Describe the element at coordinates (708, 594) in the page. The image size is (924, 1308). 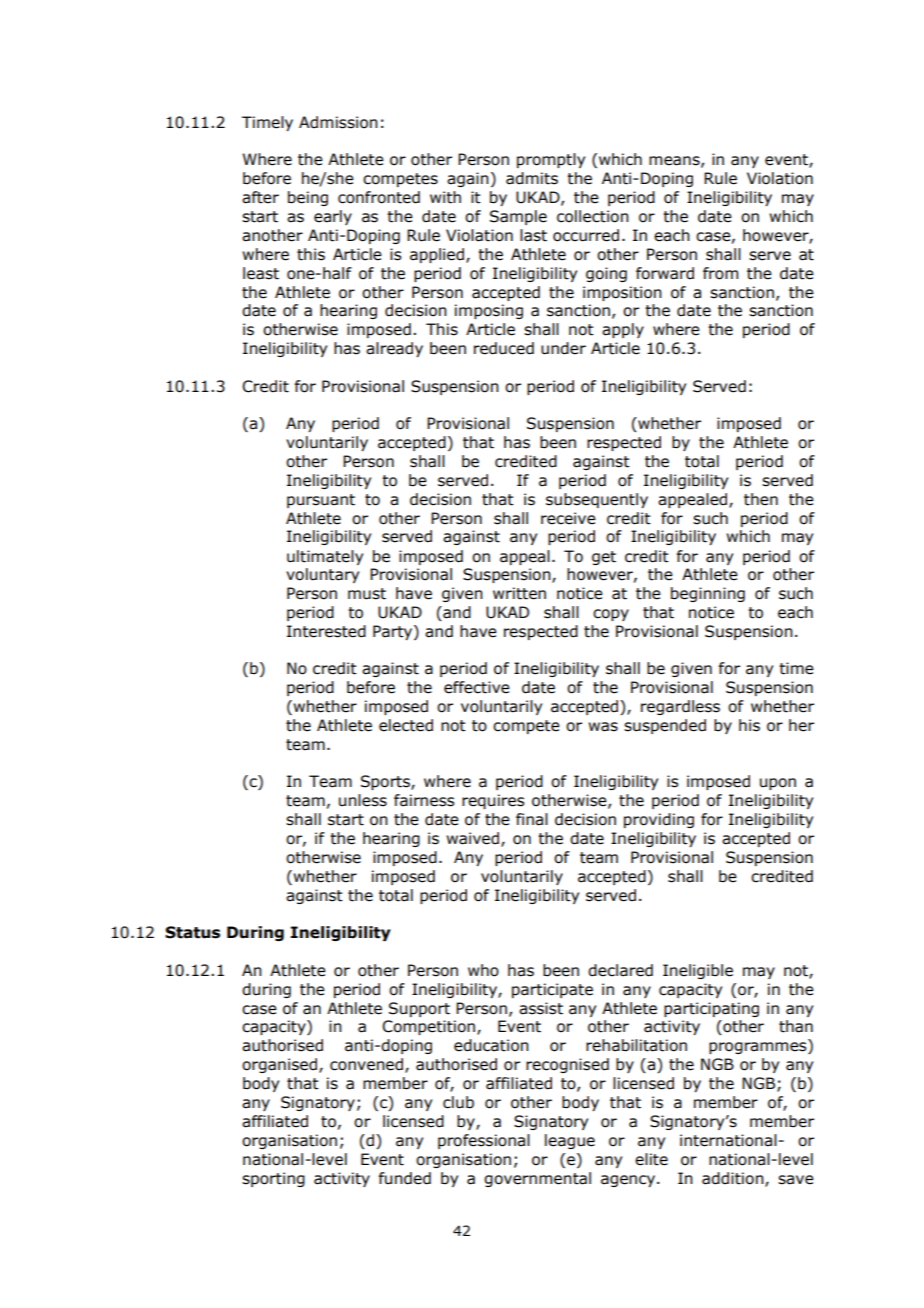
I see `beginning` at that location.
